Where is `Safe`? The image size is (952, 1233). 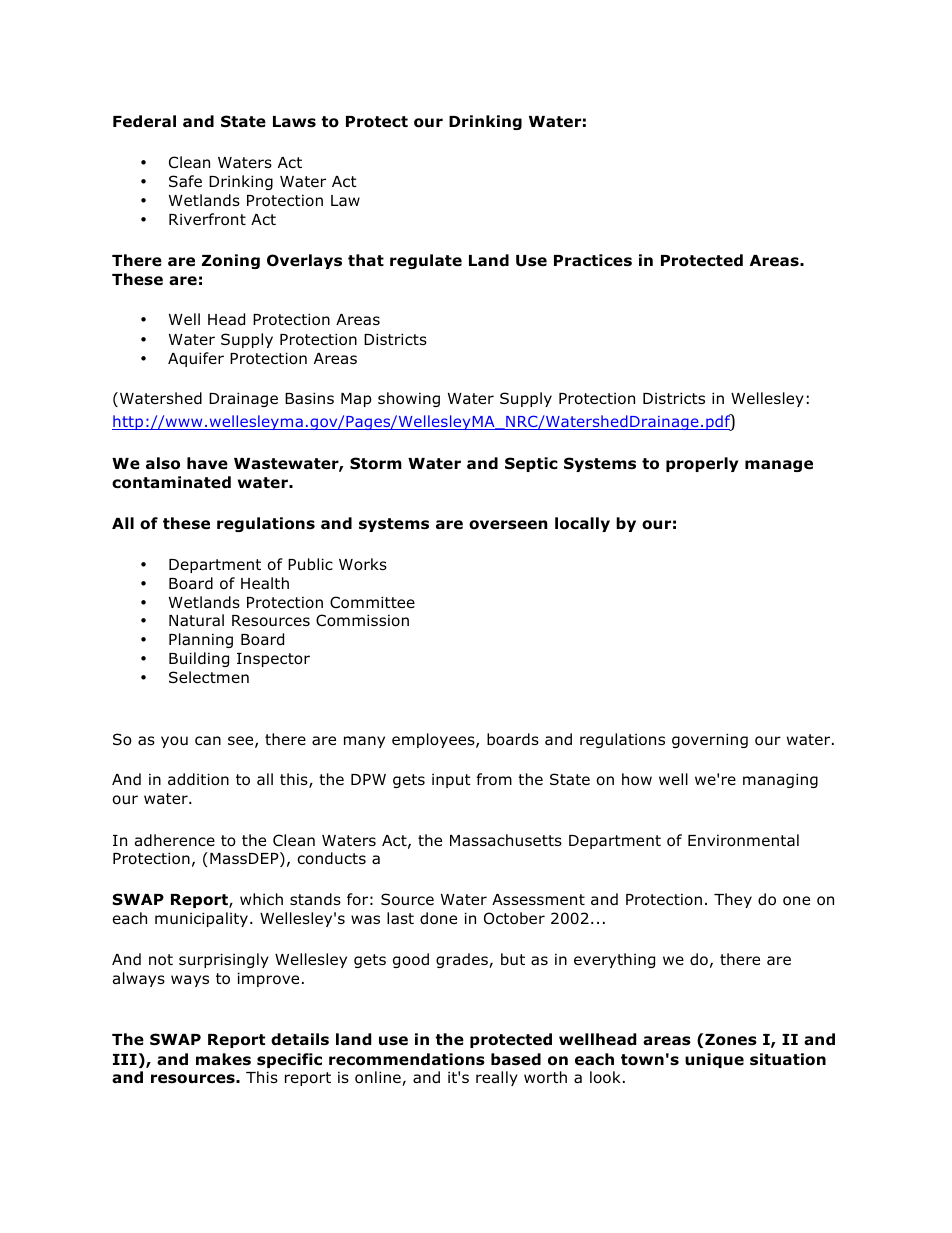 Safe is located at coordinates (185, 181).
